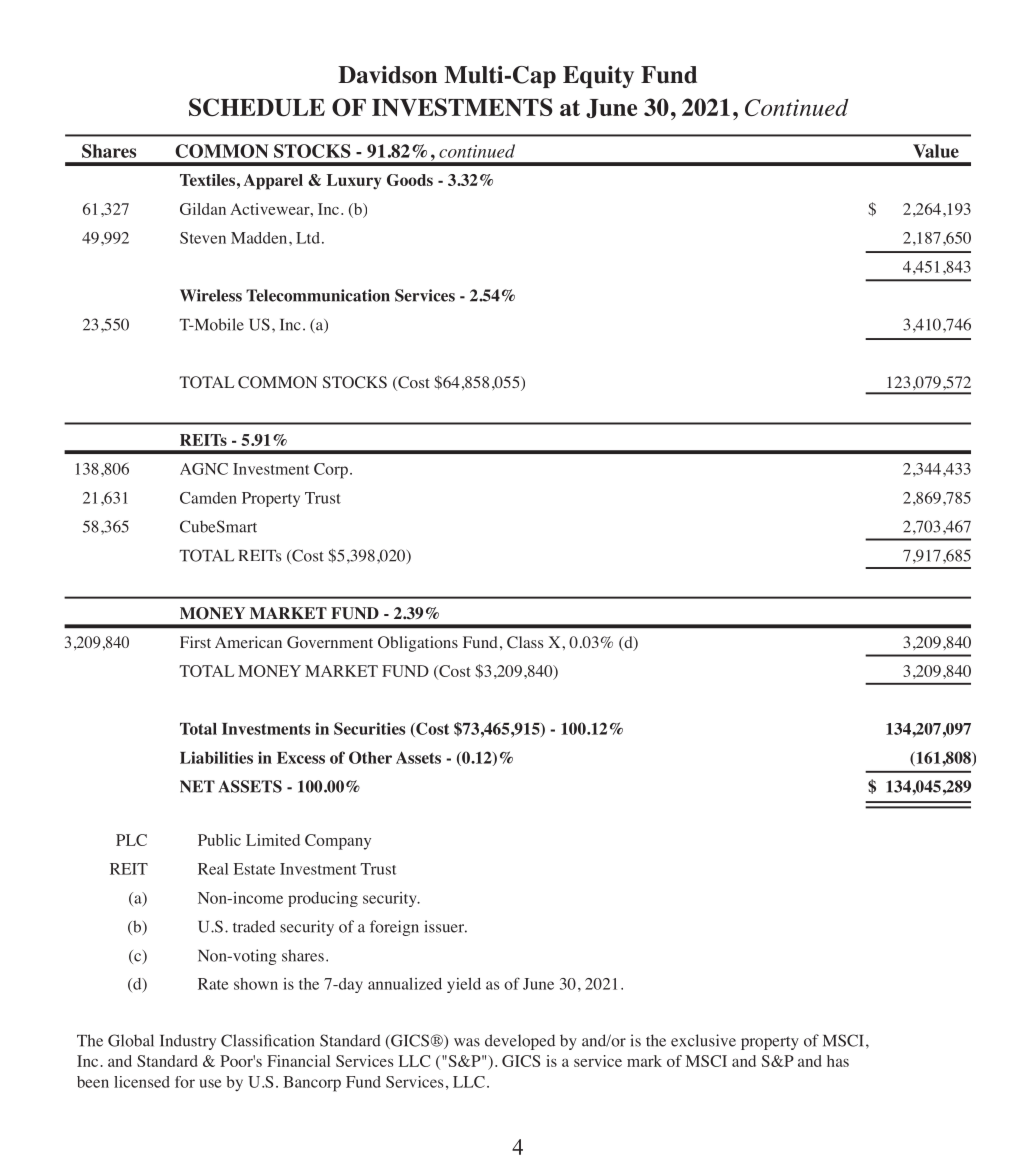  Describe the element at coordinates (188, 1042) in the screenshot. I see `Industry` at that location.
